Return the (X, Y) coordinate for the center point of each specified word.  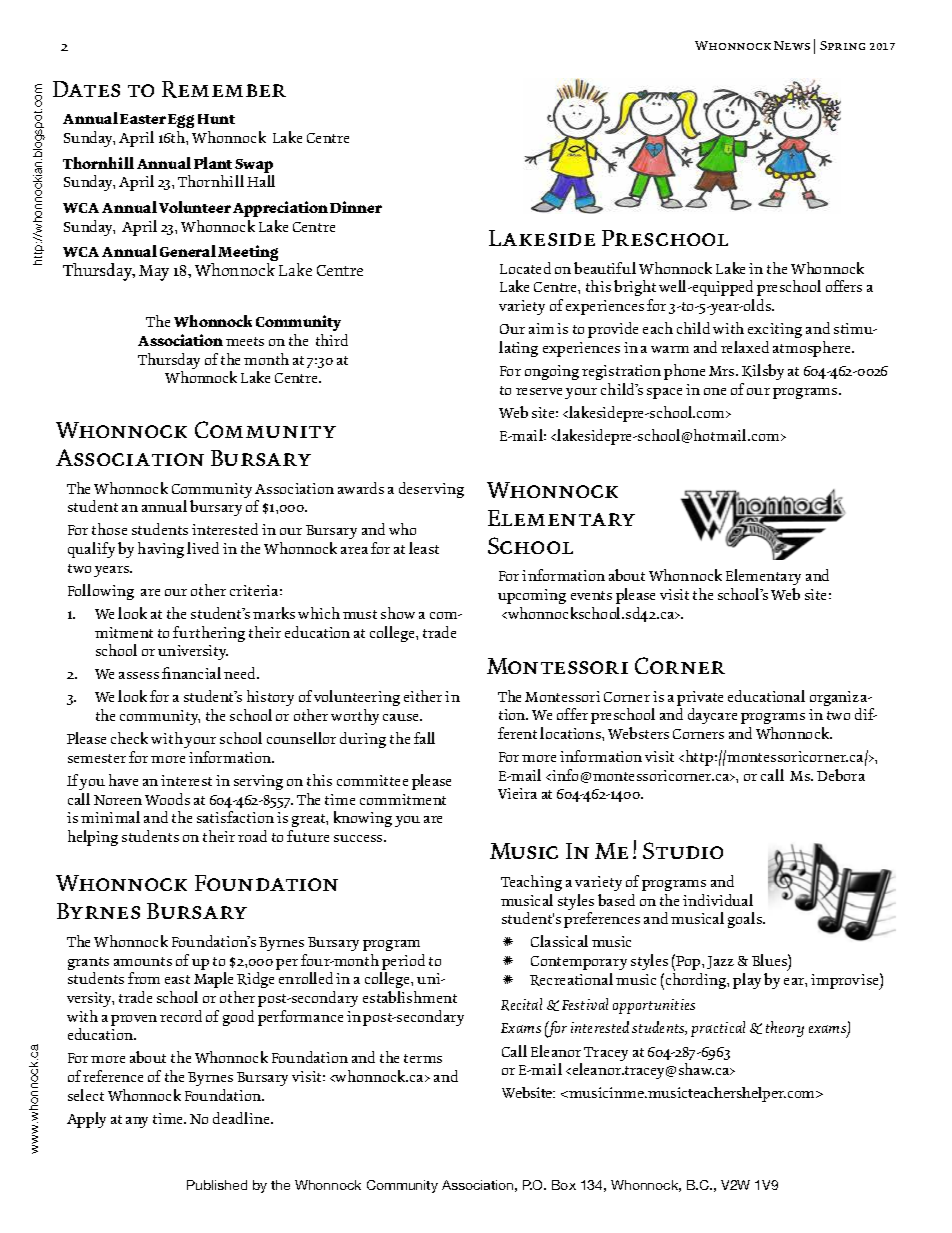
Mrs (723, 371)
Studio (683, 850)
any (137, 1122)
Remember (224, 89)
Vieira (517, 793)
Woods (167, 799)
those (109, 529)
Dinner (356, 207)
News (792, 45)
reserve (539, 391)
